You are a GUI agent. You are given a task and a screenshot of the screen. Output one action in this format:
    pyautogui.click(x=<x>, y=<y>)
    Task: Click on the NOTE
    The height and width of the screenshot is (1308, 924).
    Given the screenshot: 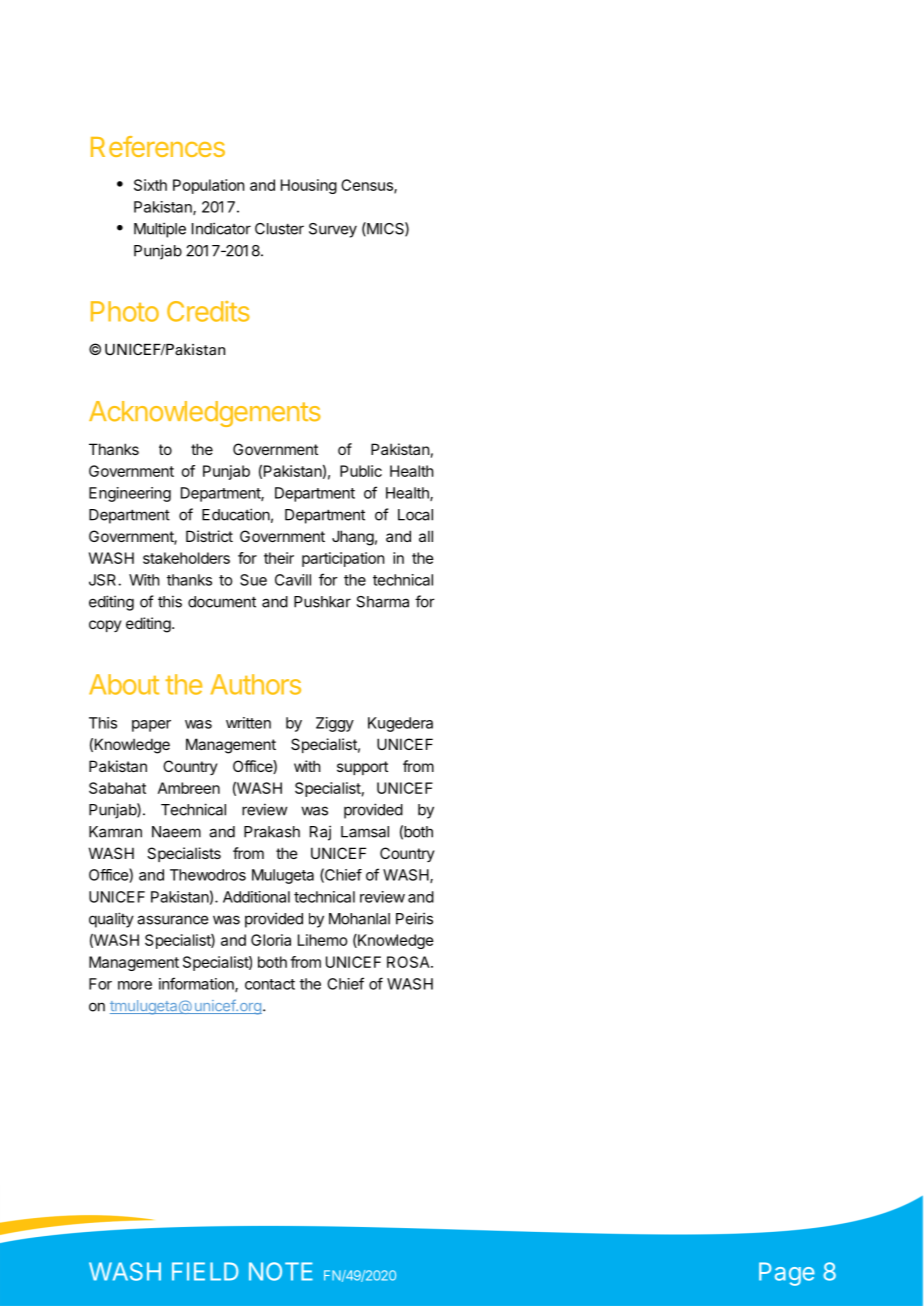 What is the action you would take?
    pyautogui.click(x=281, y=1271)
